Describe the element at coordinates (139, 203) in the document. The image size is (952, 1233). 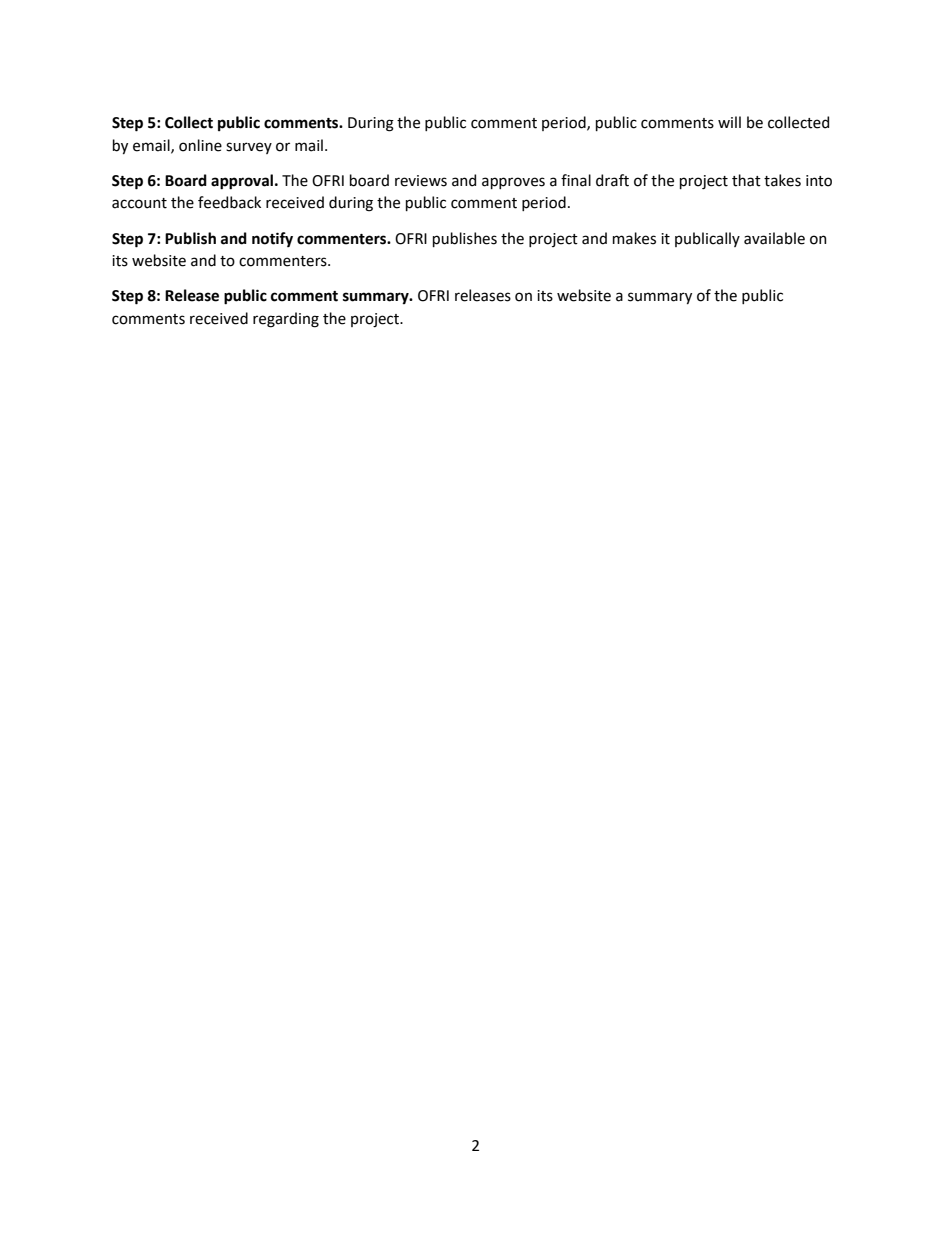
I see `account` at that location.
